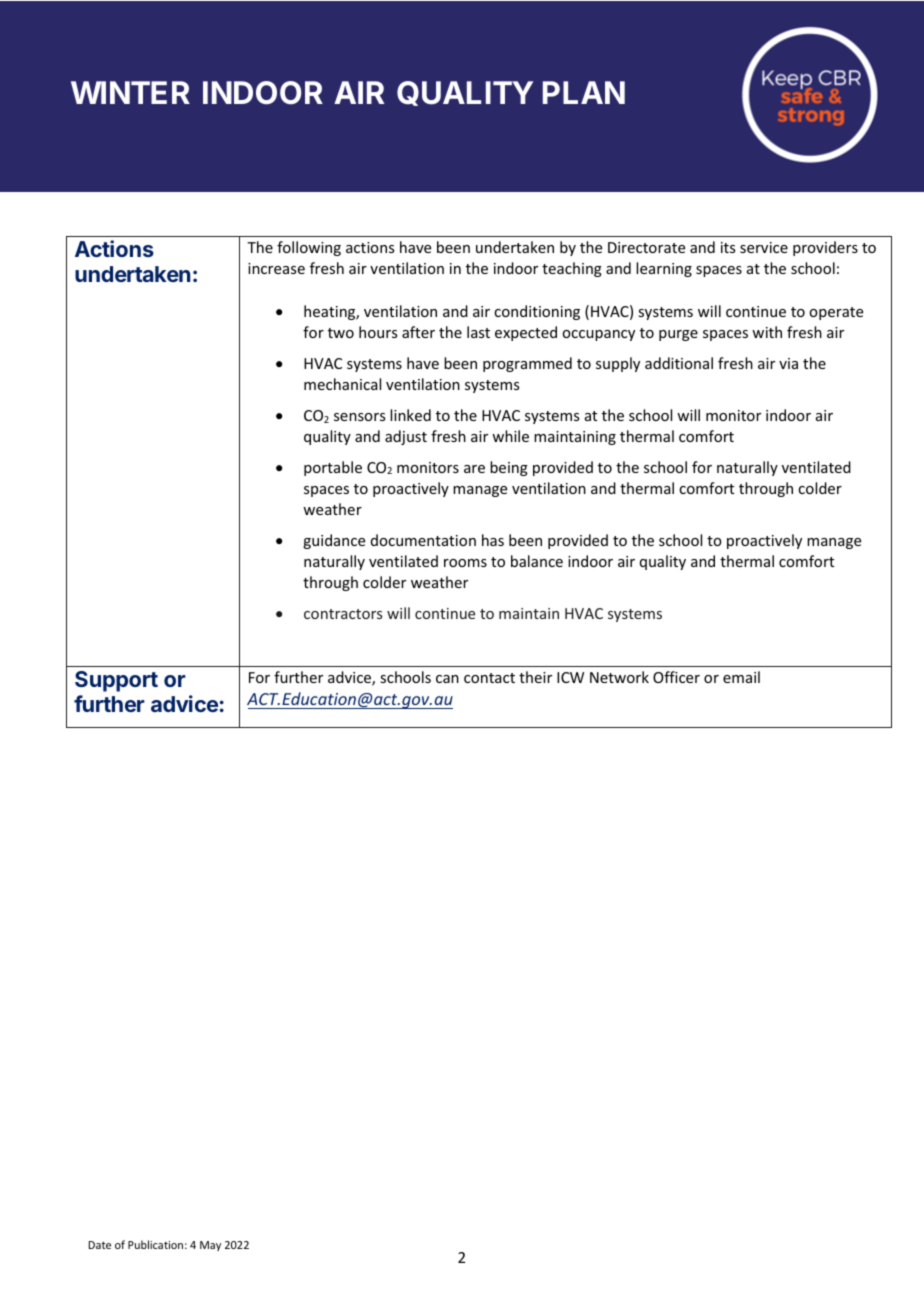 The width and height of the screenshot is (924, 1308). Describe the element at coordinates (447, 679) in the screenshot. I see `can` at that location.
